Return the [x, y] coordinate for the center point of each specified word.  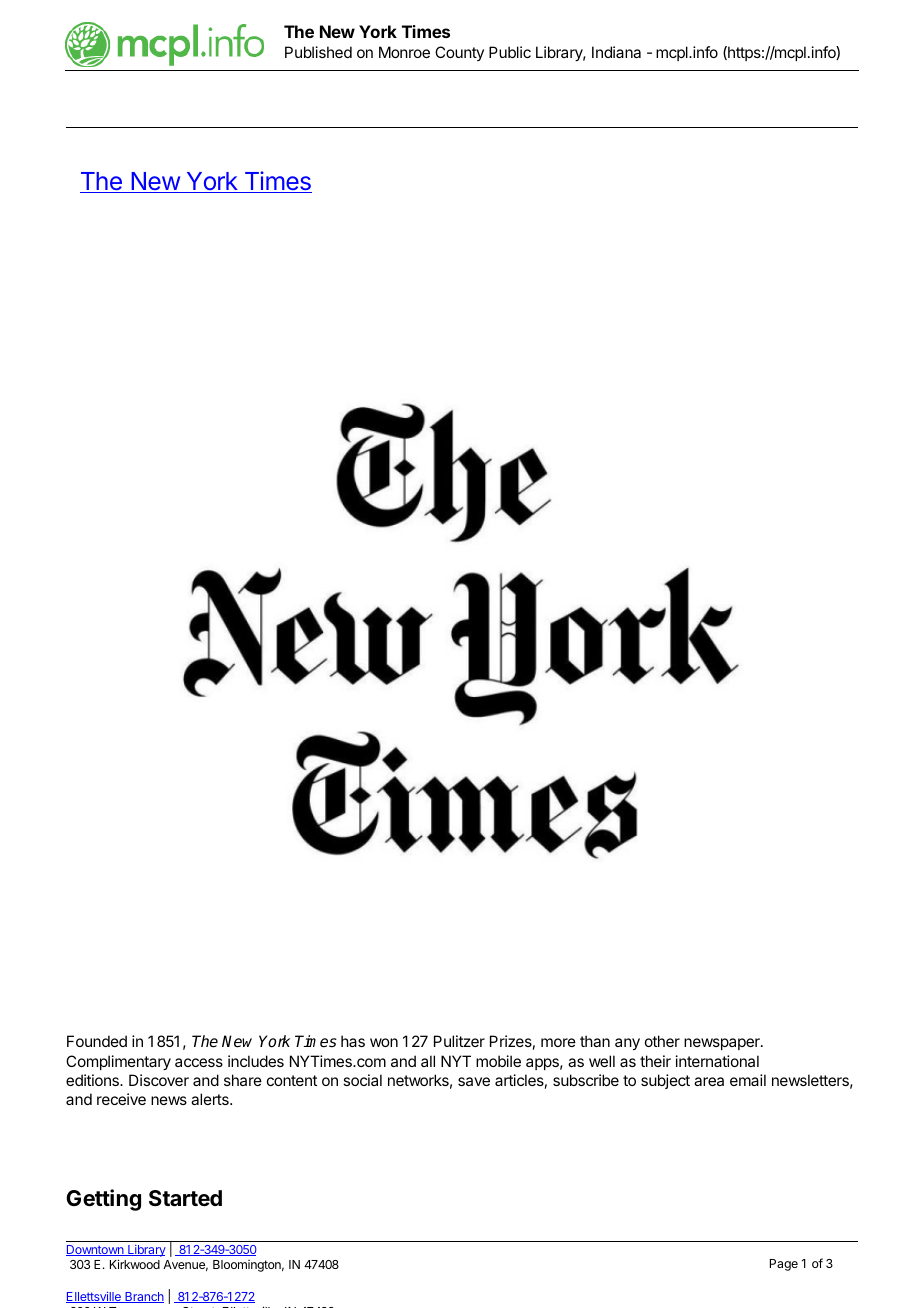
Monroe [404, 52]
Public [510, 52]
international [717, 1061]
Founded [97, 1041]
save [474, 1081]
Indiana [616, 52]
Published [318, 52]
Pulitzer [459, 1041]
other [662, 1041]
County [459, 53]
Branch [143, 1297]
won [384, 1042]
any [627, 1044]
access [199, 1062]
